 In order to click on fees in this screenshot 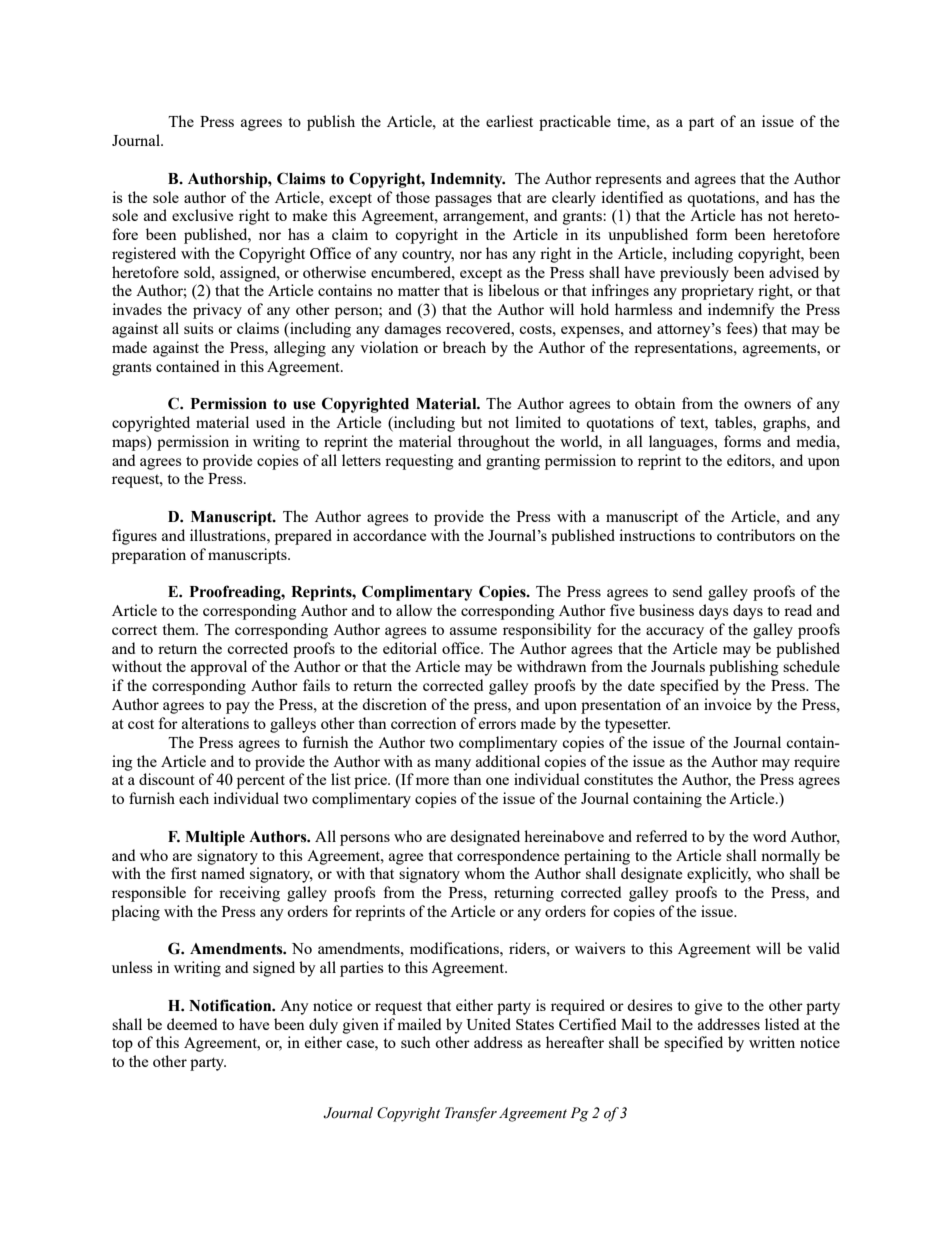, I will do `click(740, 329)`.
